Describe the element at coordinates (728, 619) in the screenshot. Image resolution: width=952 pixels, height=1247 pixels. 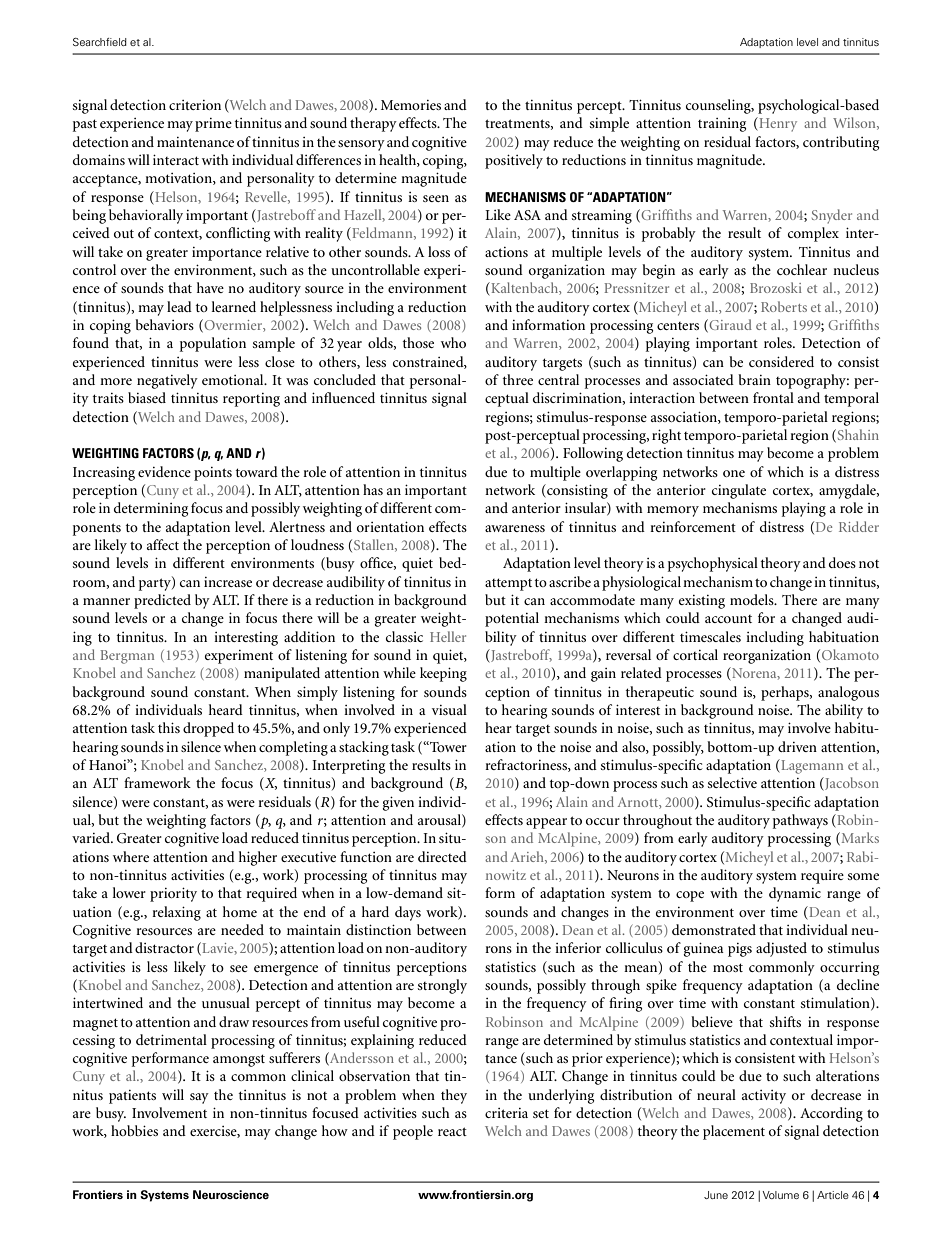
I see `account` at that location.
